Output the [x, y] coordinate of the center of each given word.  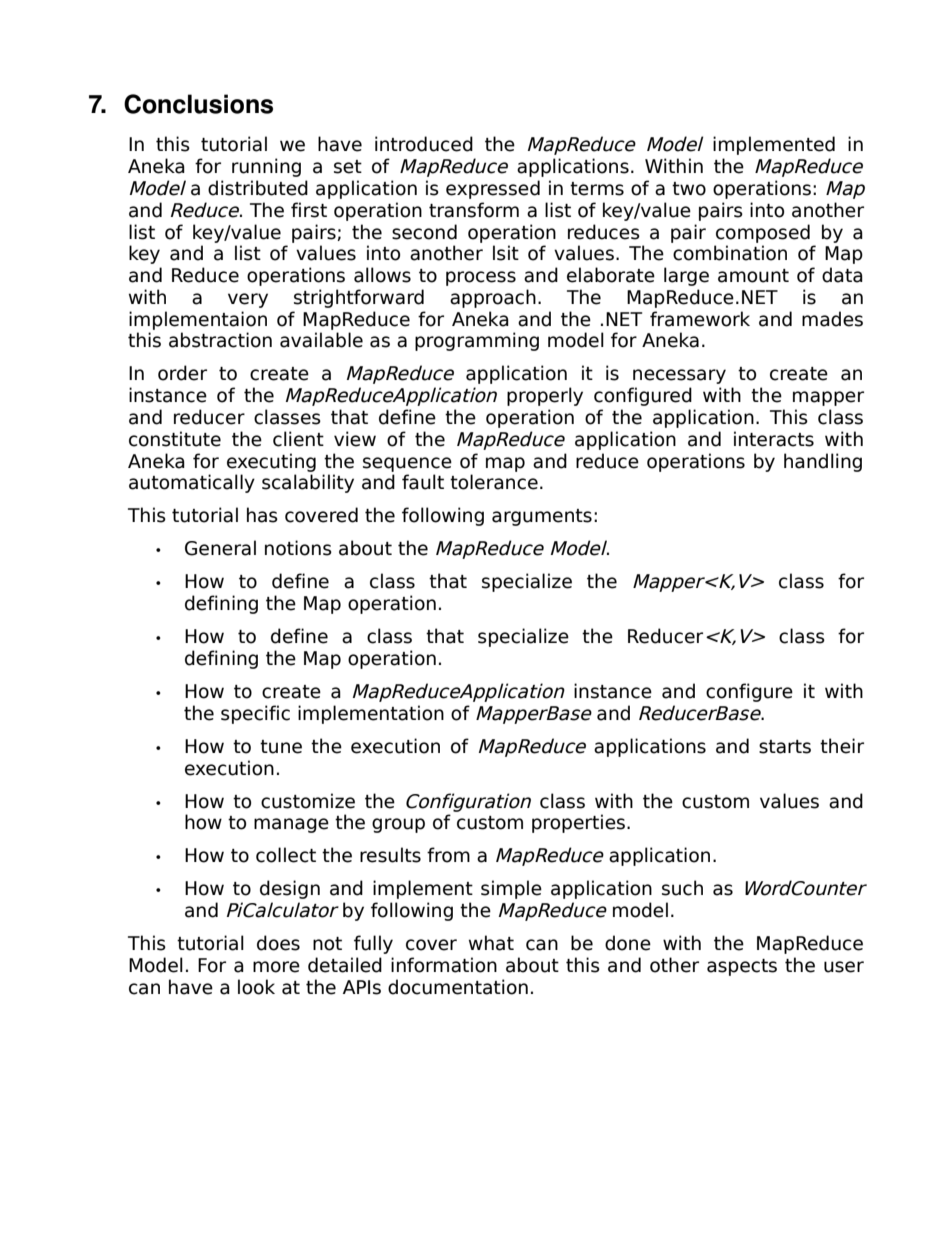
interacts [774, 439]
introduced [424, 144]
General [220, 548]
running [266, 167]
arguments [542, 517]
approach [493, 298]
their [842, 746]
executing [271, 462]
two [689, 189]
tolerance [494, 482]
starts [785, 747]
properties [578, 823]
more [276, 967]
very [248, 300]
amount [753, 276]
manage [291, 825]
